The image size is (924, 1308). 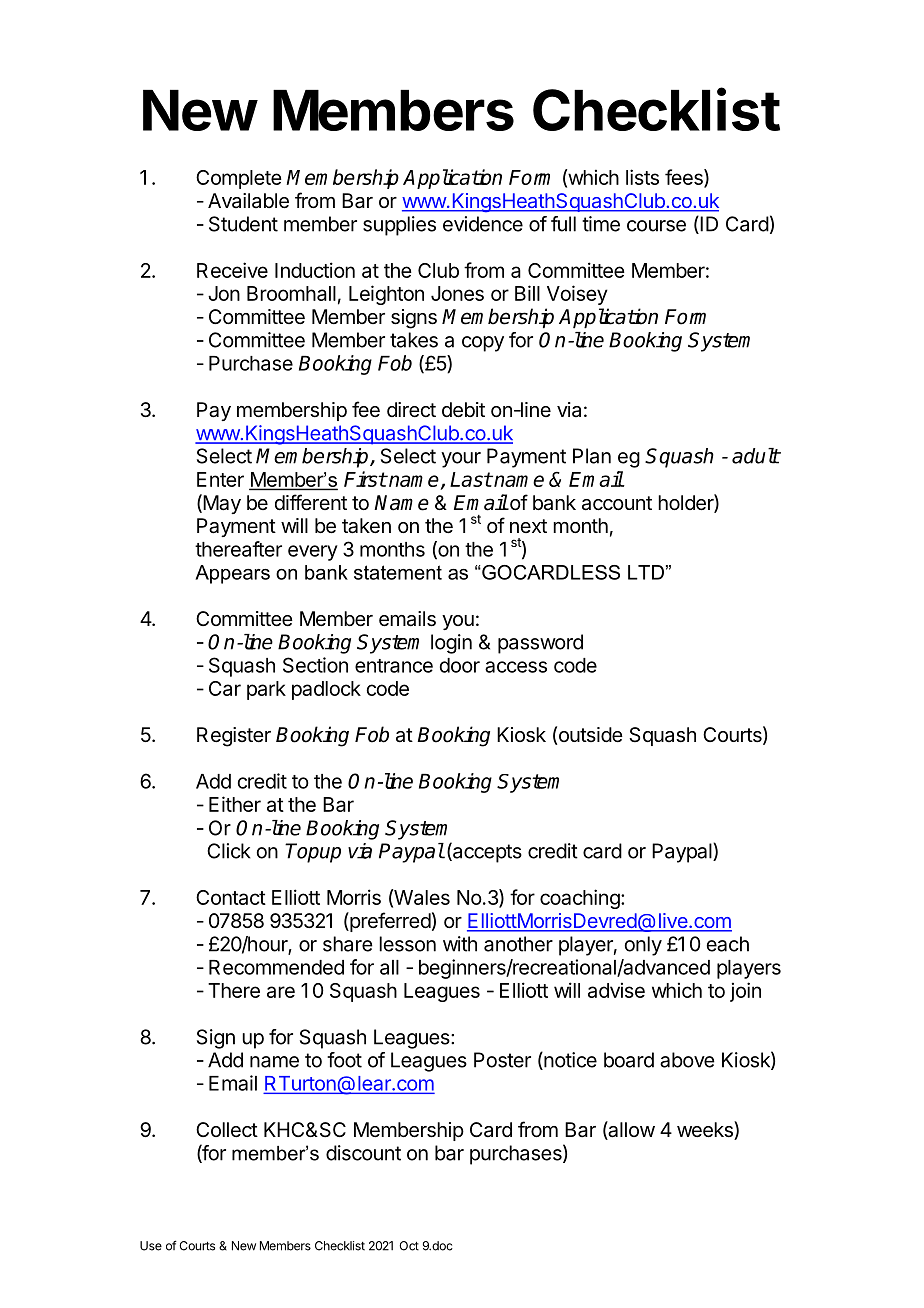 I want to click on door, so click(x=460, y=665).
